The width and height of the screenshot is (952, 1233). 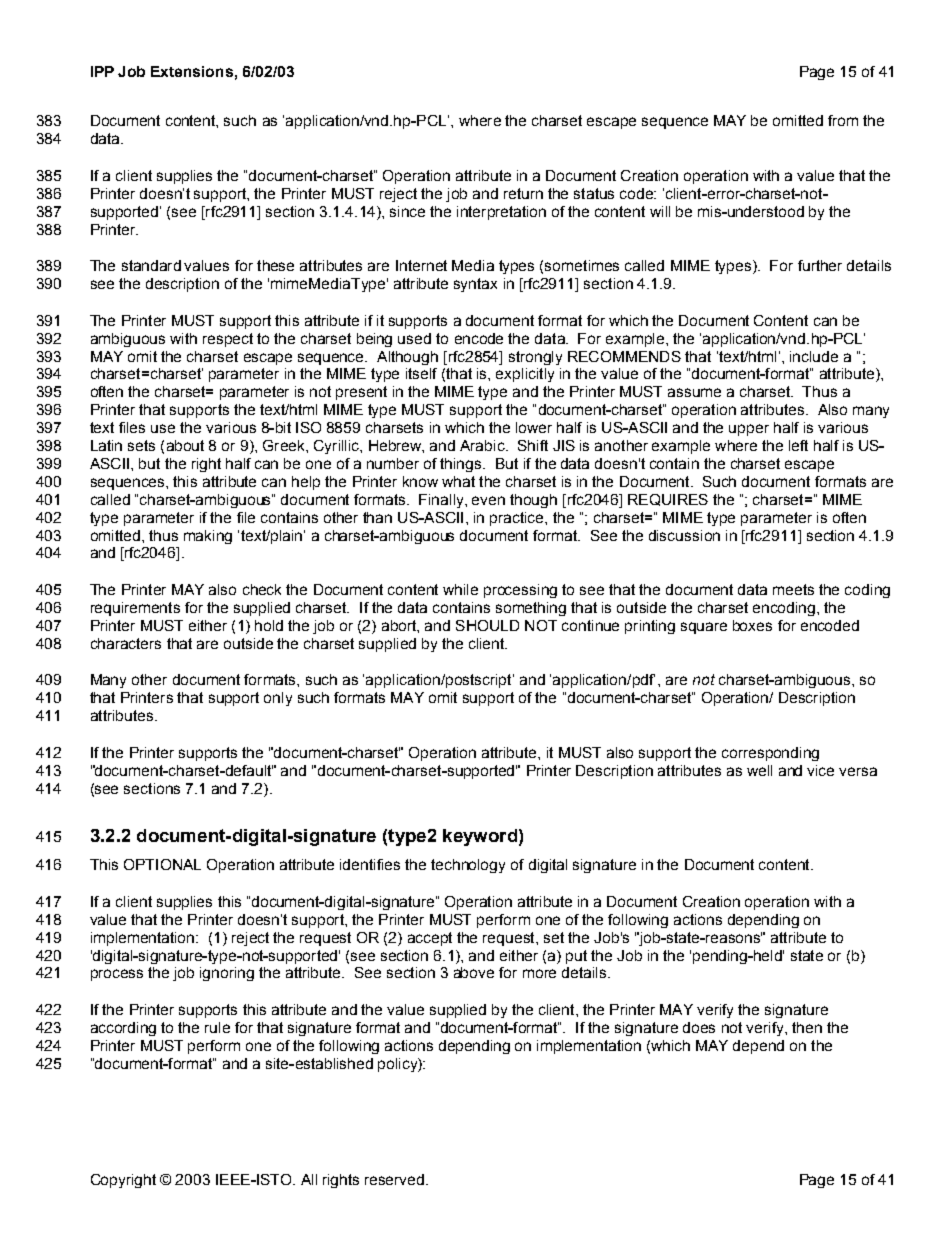 I want to click on well, so click(x=759, y=770).
